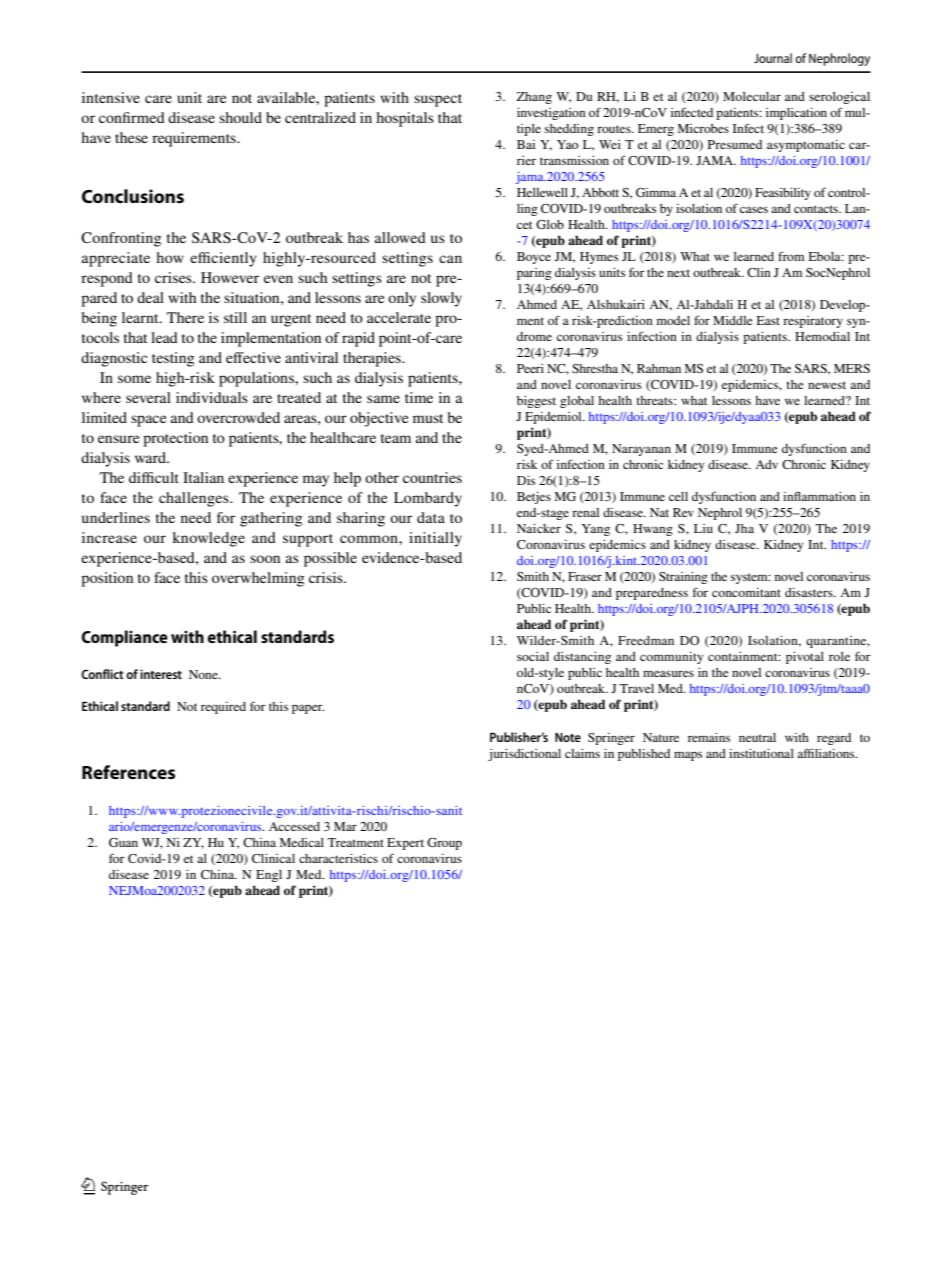 The height and width of the image is (1265, 952). I want to click on institutional, so click(761, 753).
